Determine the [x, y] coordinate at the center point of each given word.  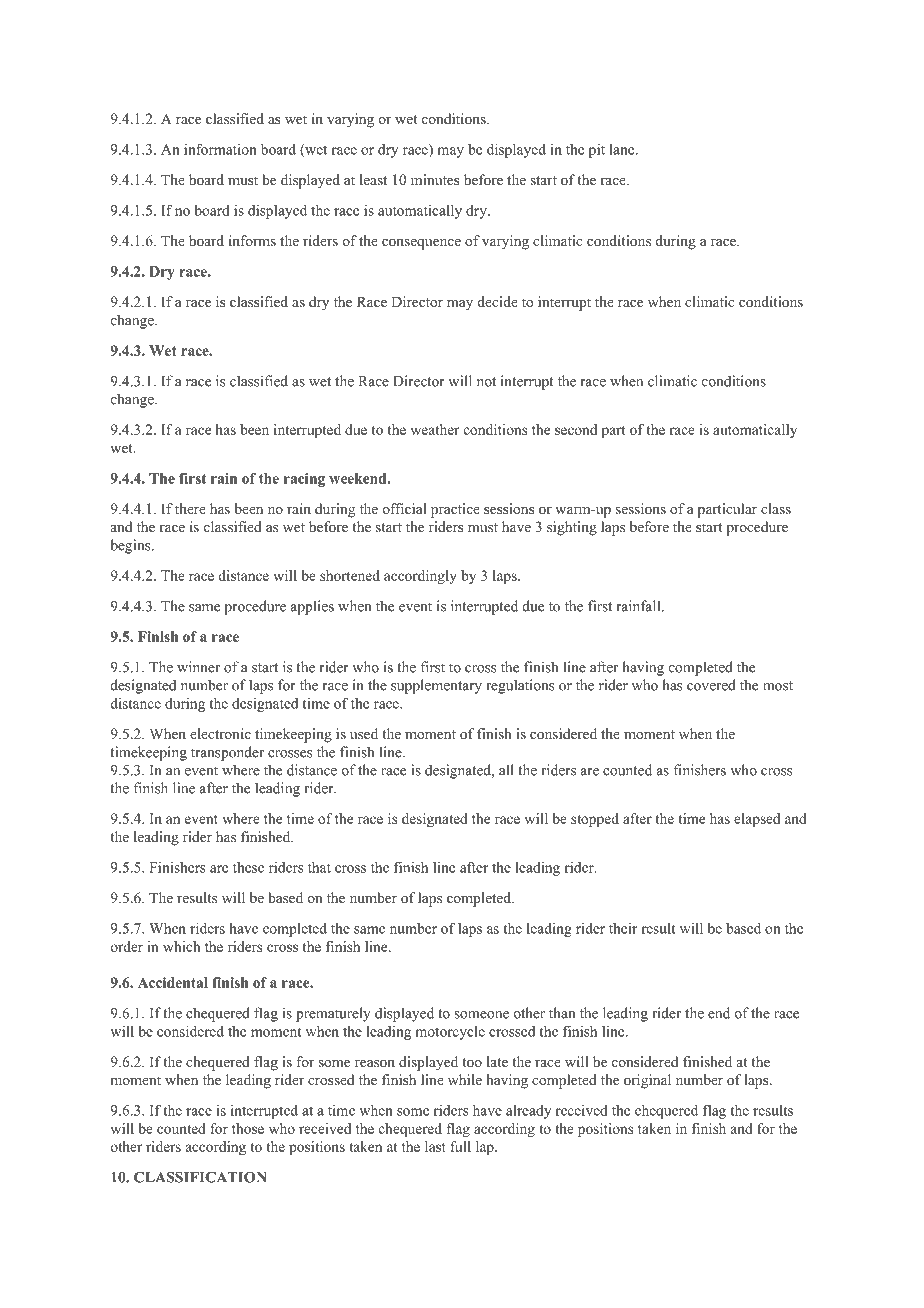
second [576, 429]
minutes [435, 179]
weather [435, 429]
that [319, 867]
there [190, 508]
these [248, 867]
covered [711, 685]
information [220, 149]
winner [198, 667]
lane [623, 149]
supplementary [436, 686]
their [623, 928]
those [248, 1128]
